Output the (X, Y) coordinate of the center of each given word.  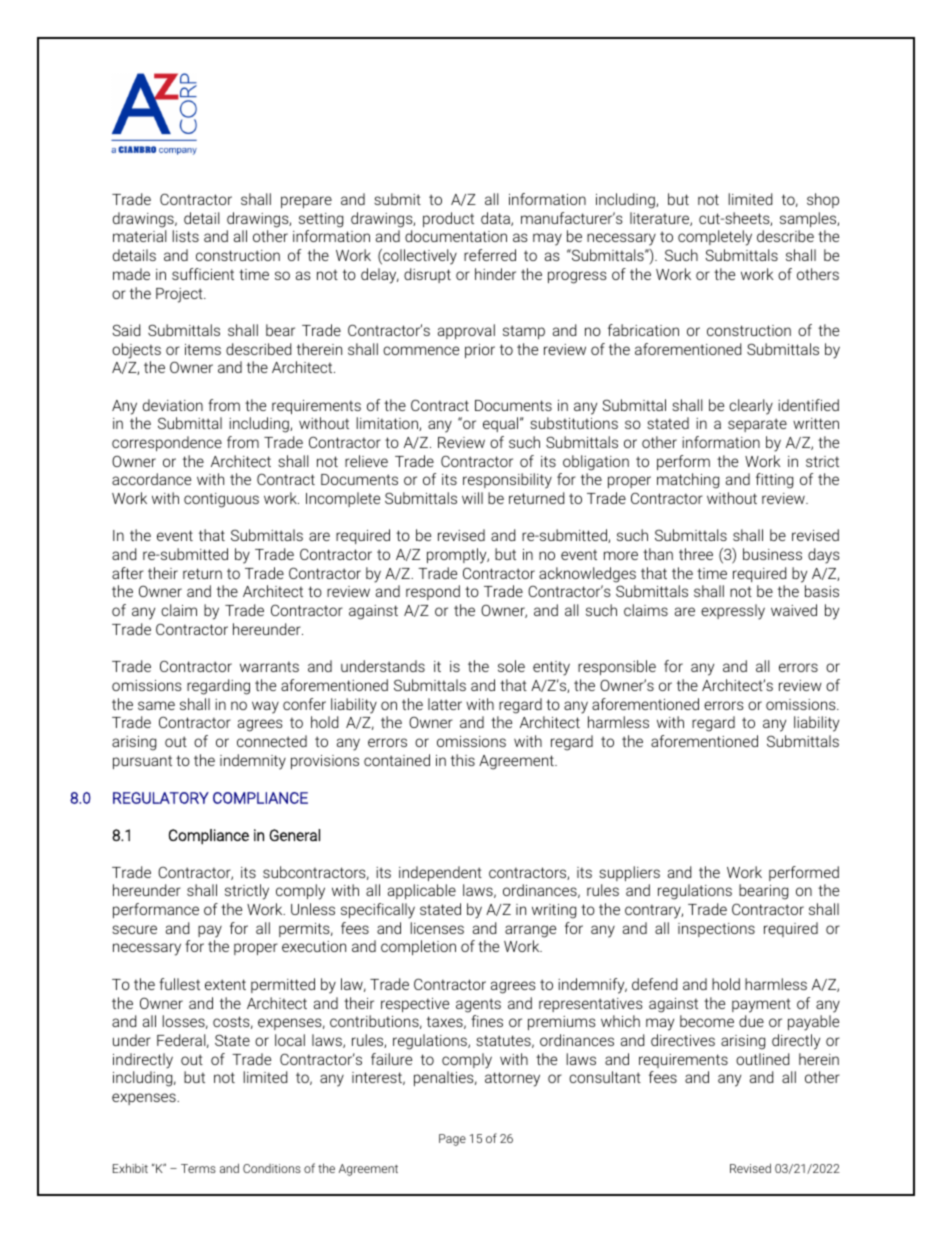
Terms (198, 1168)
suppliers (629, 873)
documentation (456, 236)
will (472, 498)
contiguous (221, 500)
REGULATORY (161, 798)
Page (452, 1140)
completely (715, 238)
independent (440, 873)
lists (185, 236)
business (772, 554)
